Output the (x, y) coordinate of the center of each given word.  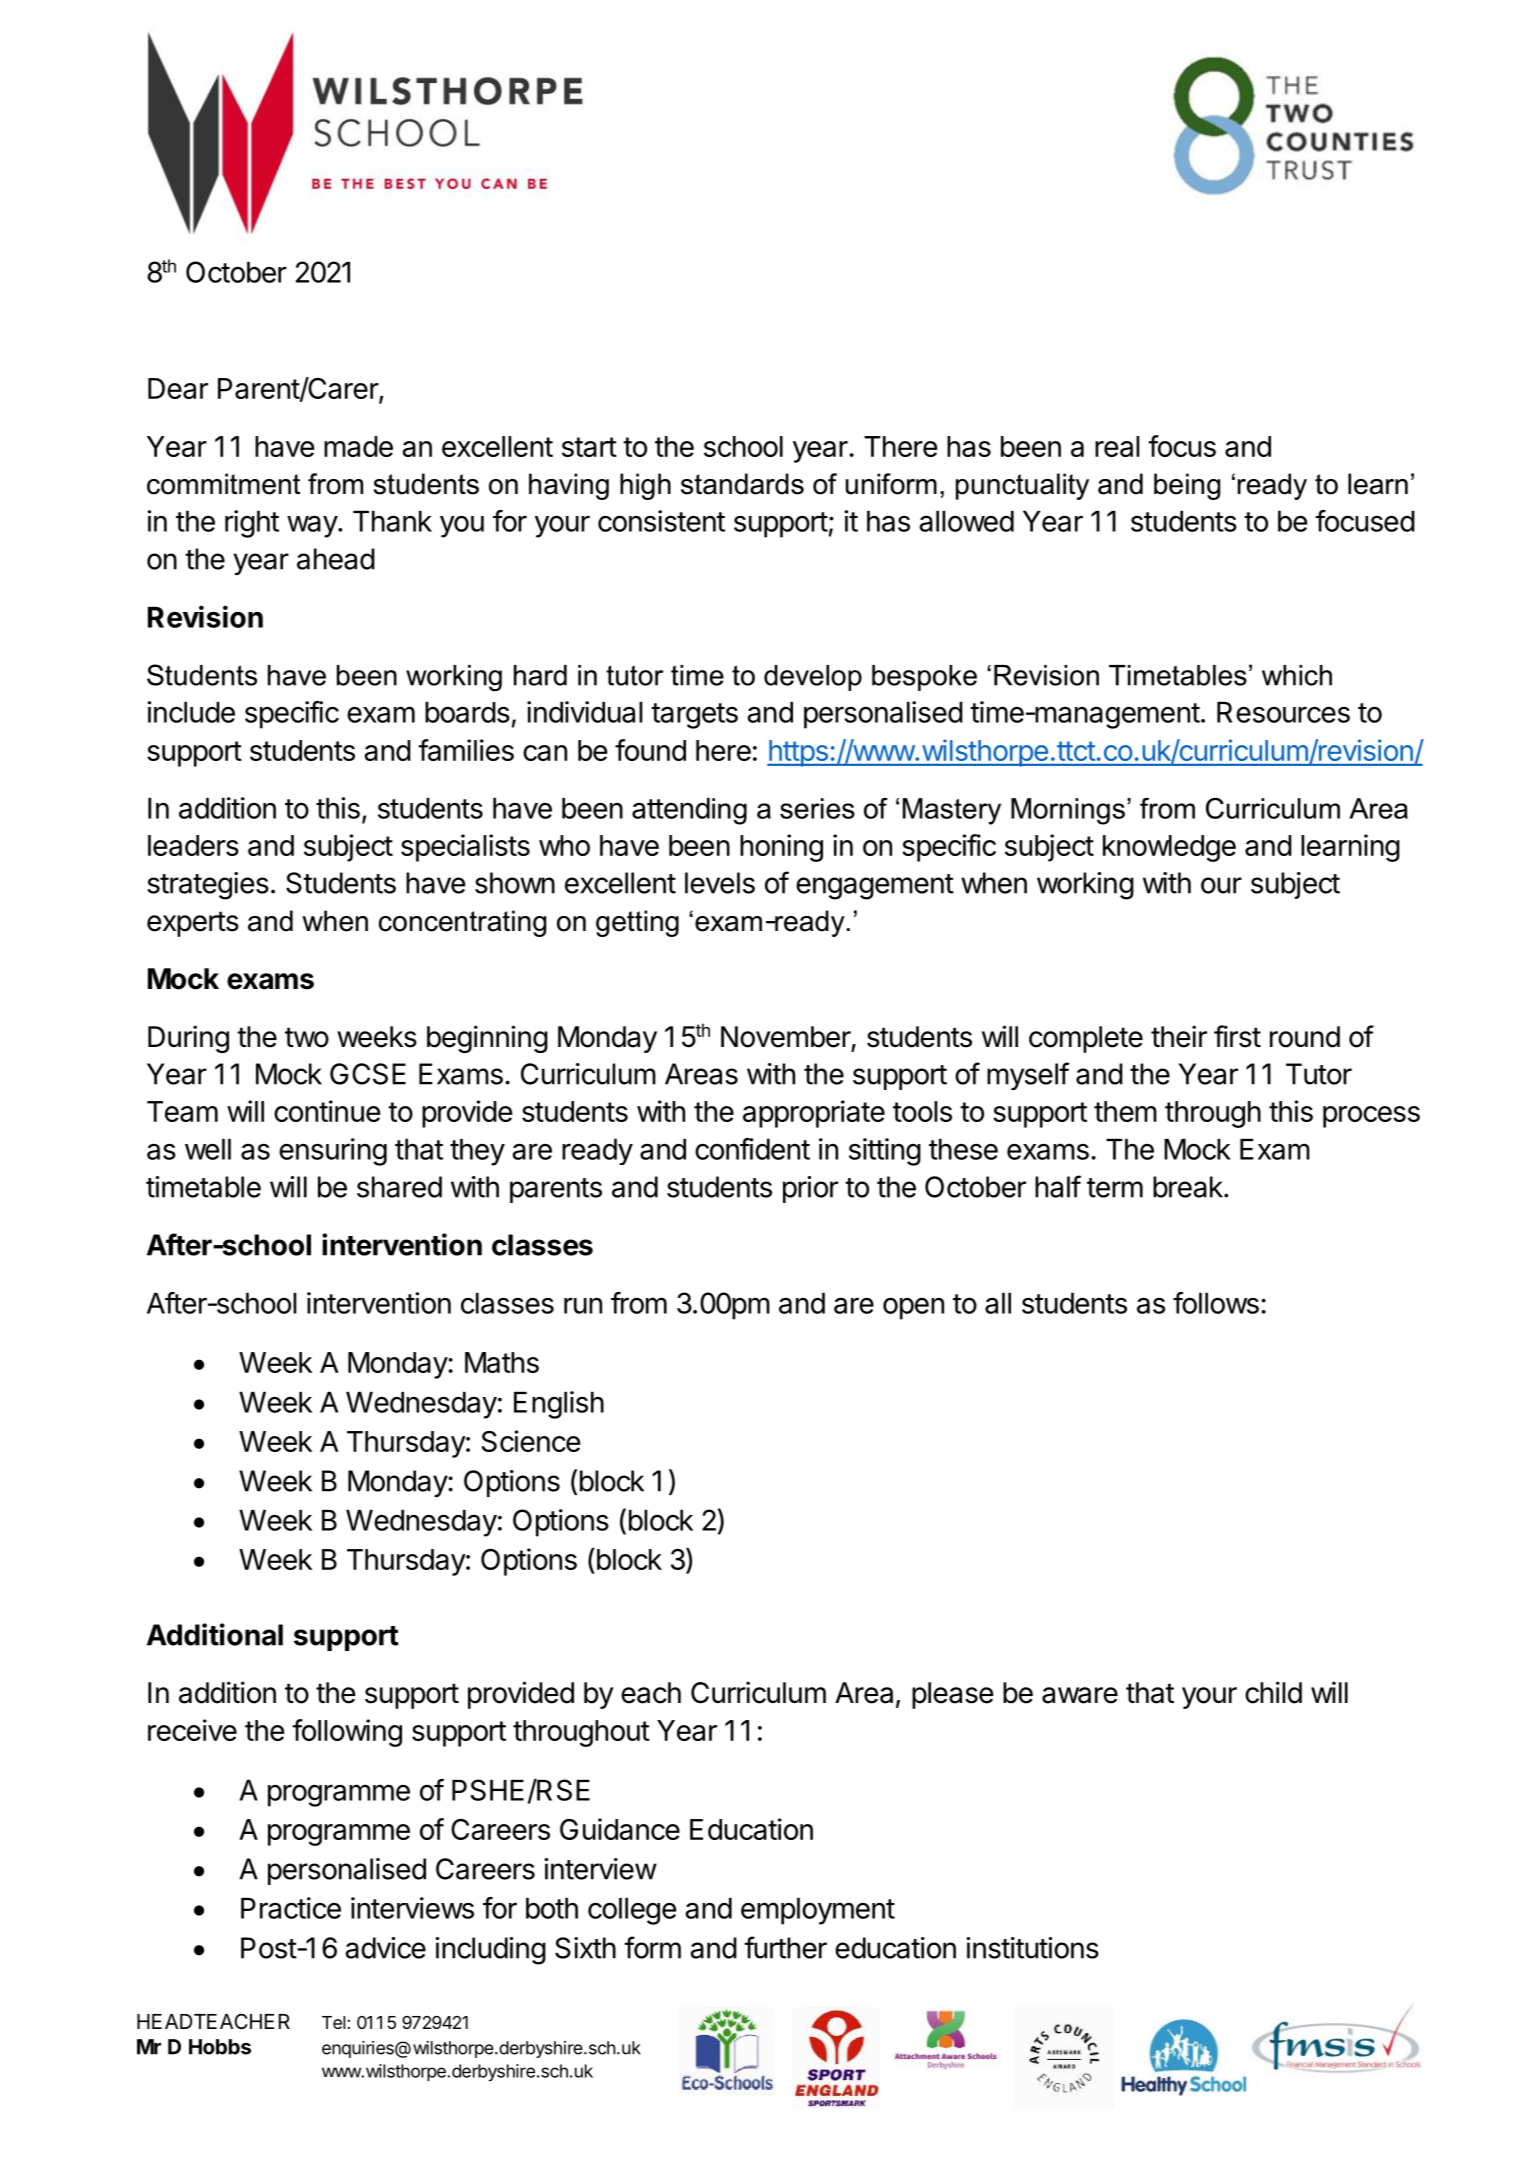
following (347, 1733)
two (307, 1037)
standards (742, 484)
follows (1216, 1303)
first (1237, 1036)
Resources (1283, 712)
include (191, 712)
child (1273, 1692)
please (953, 1695)
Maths (502, 1362)
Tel (335, 2022)
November (786, 1037)
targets (694, 716)
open (913, 1308)
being (1187, 486)
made (358, 446)
